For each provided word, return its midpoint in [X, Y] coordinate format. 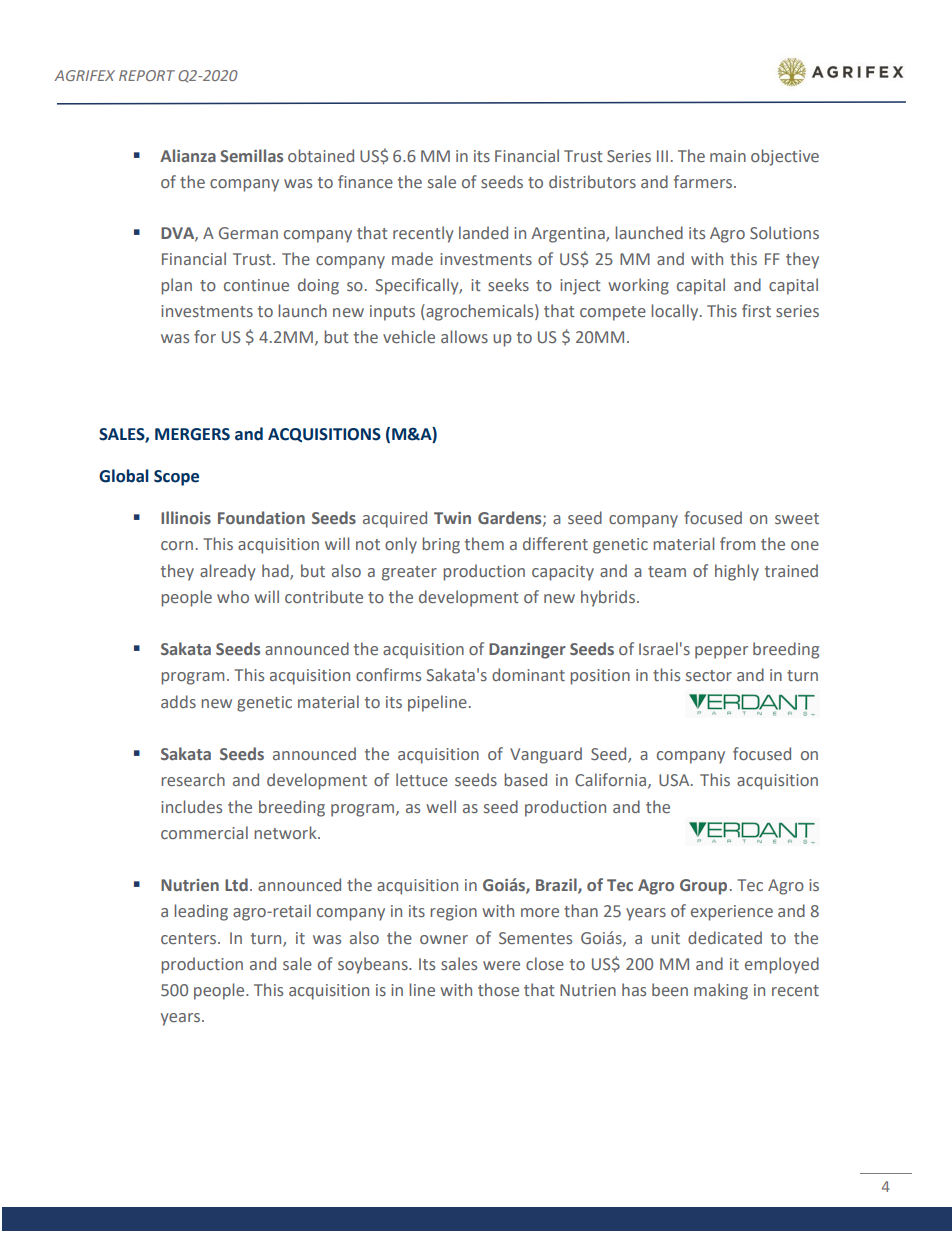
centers [190, 938]
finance [365, 181]
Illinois [186, 517]
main [728, 156]
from [737, 543]
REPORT [147, 75]
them [484, 543]
